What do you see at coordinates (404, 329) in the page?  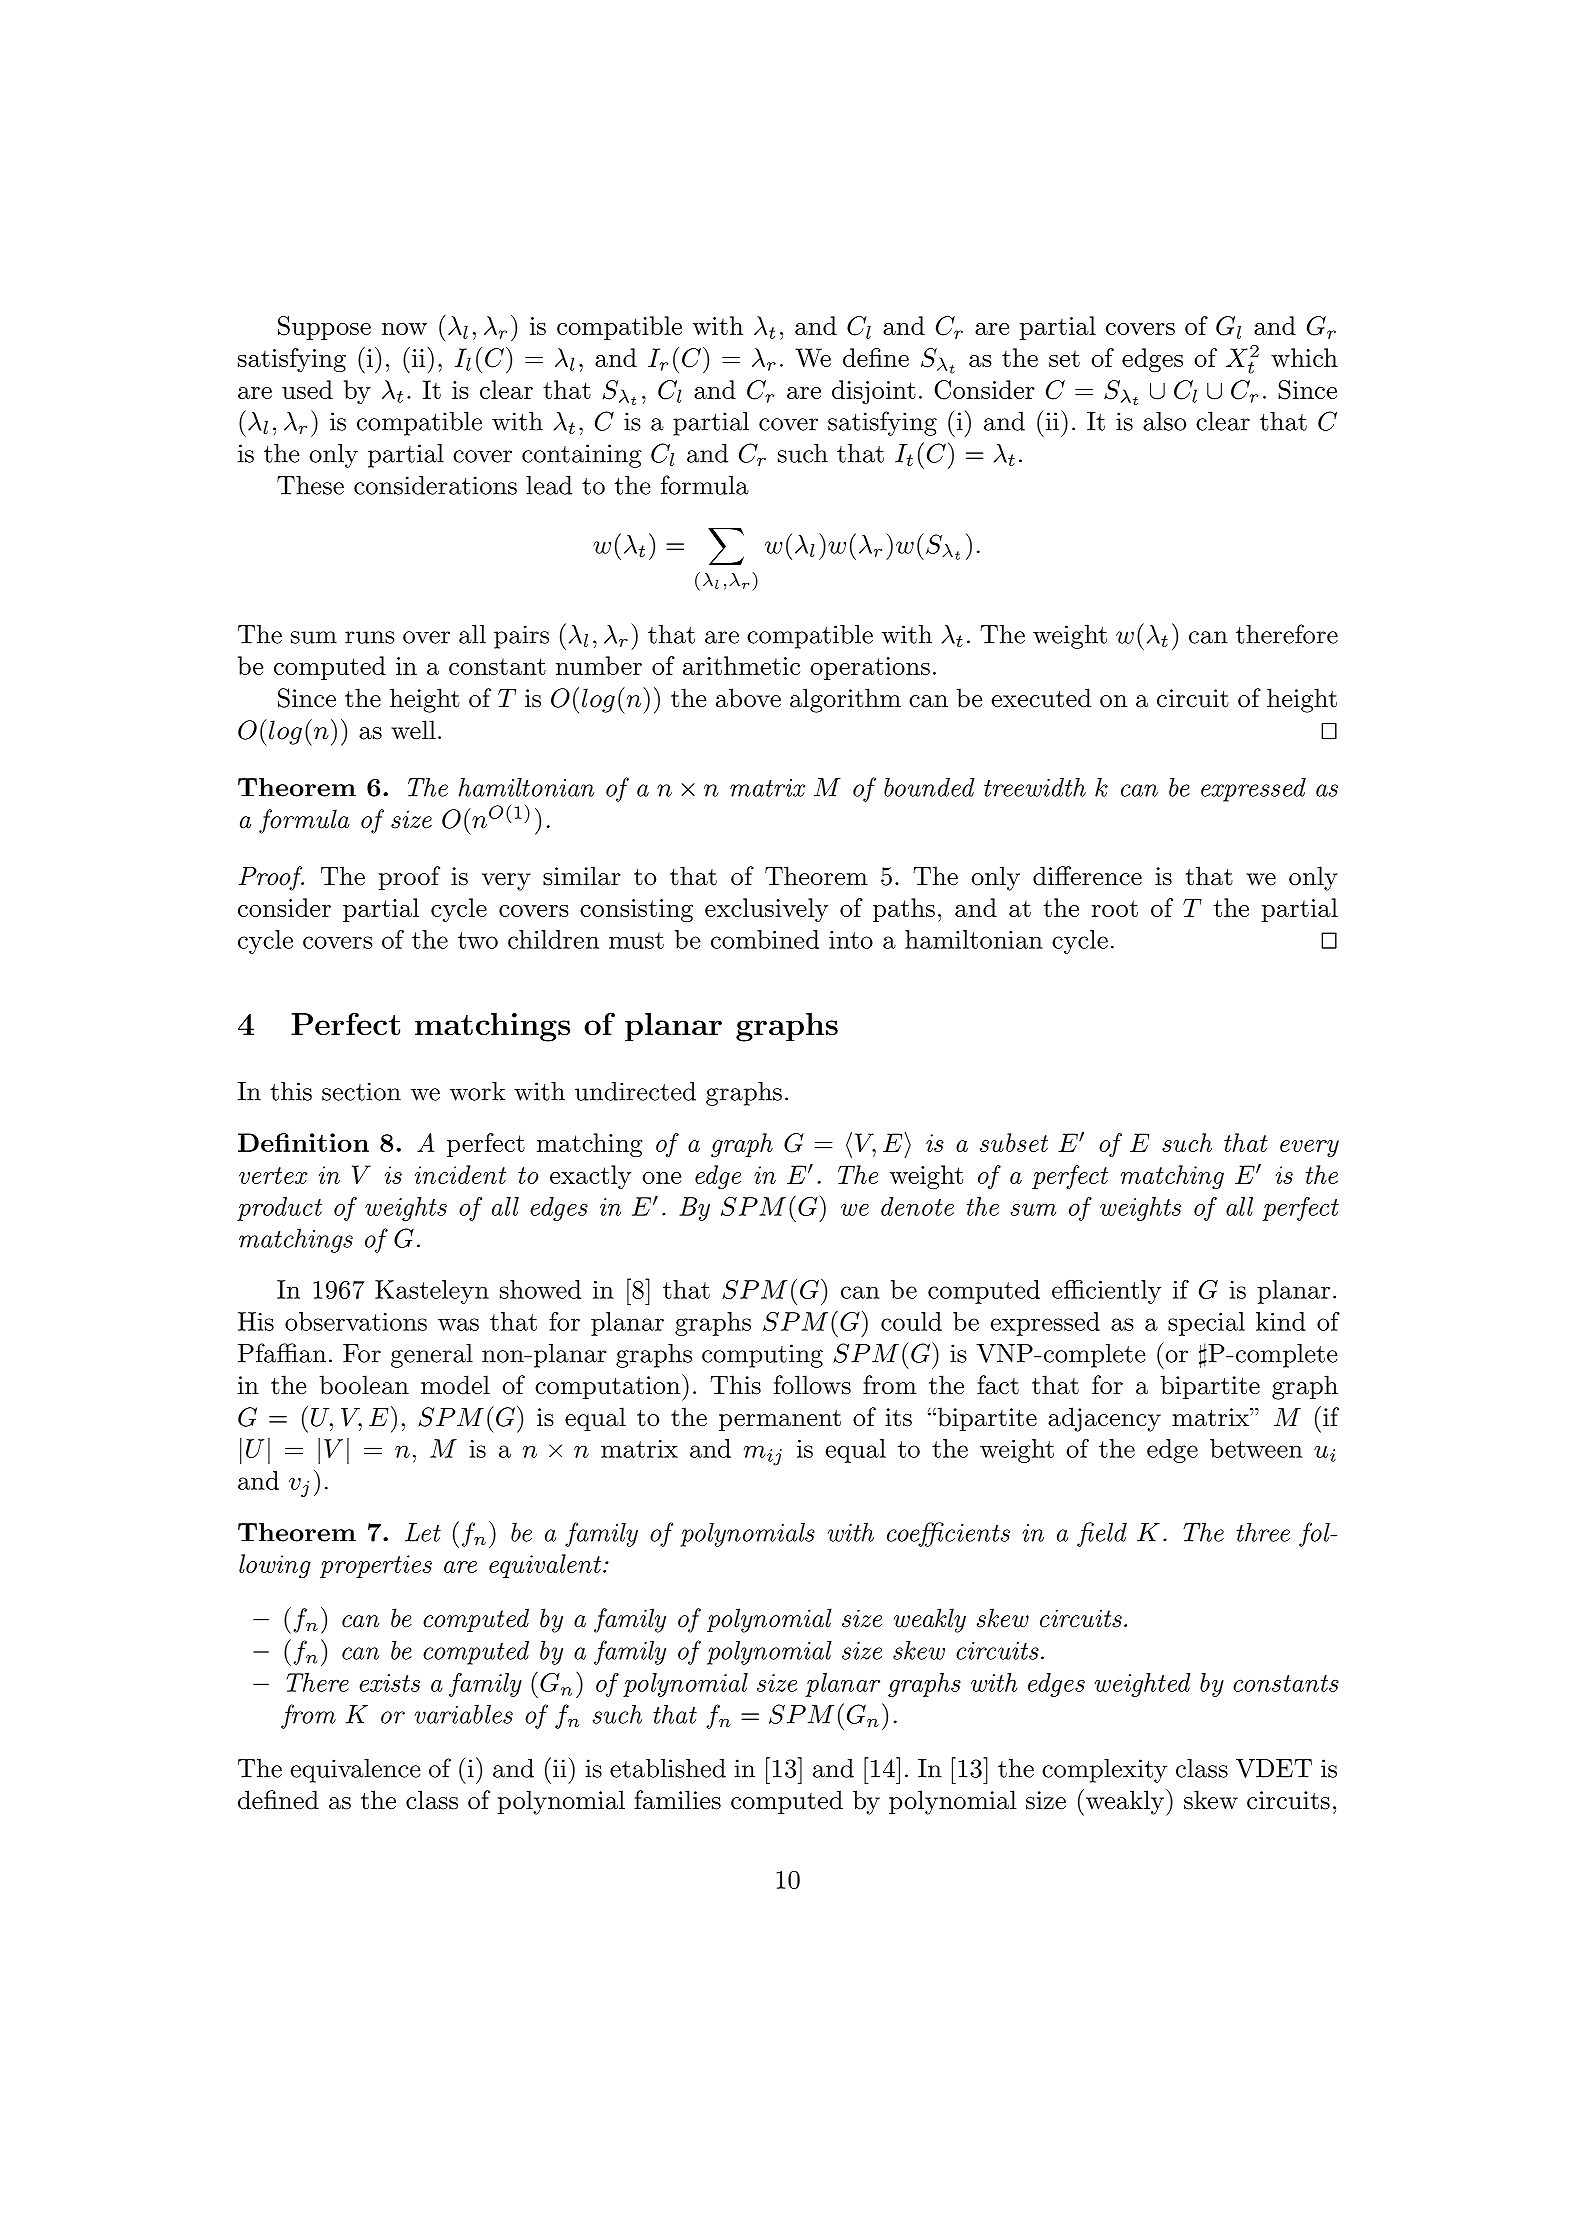 I see `now` at bounding box center [404, 329].
